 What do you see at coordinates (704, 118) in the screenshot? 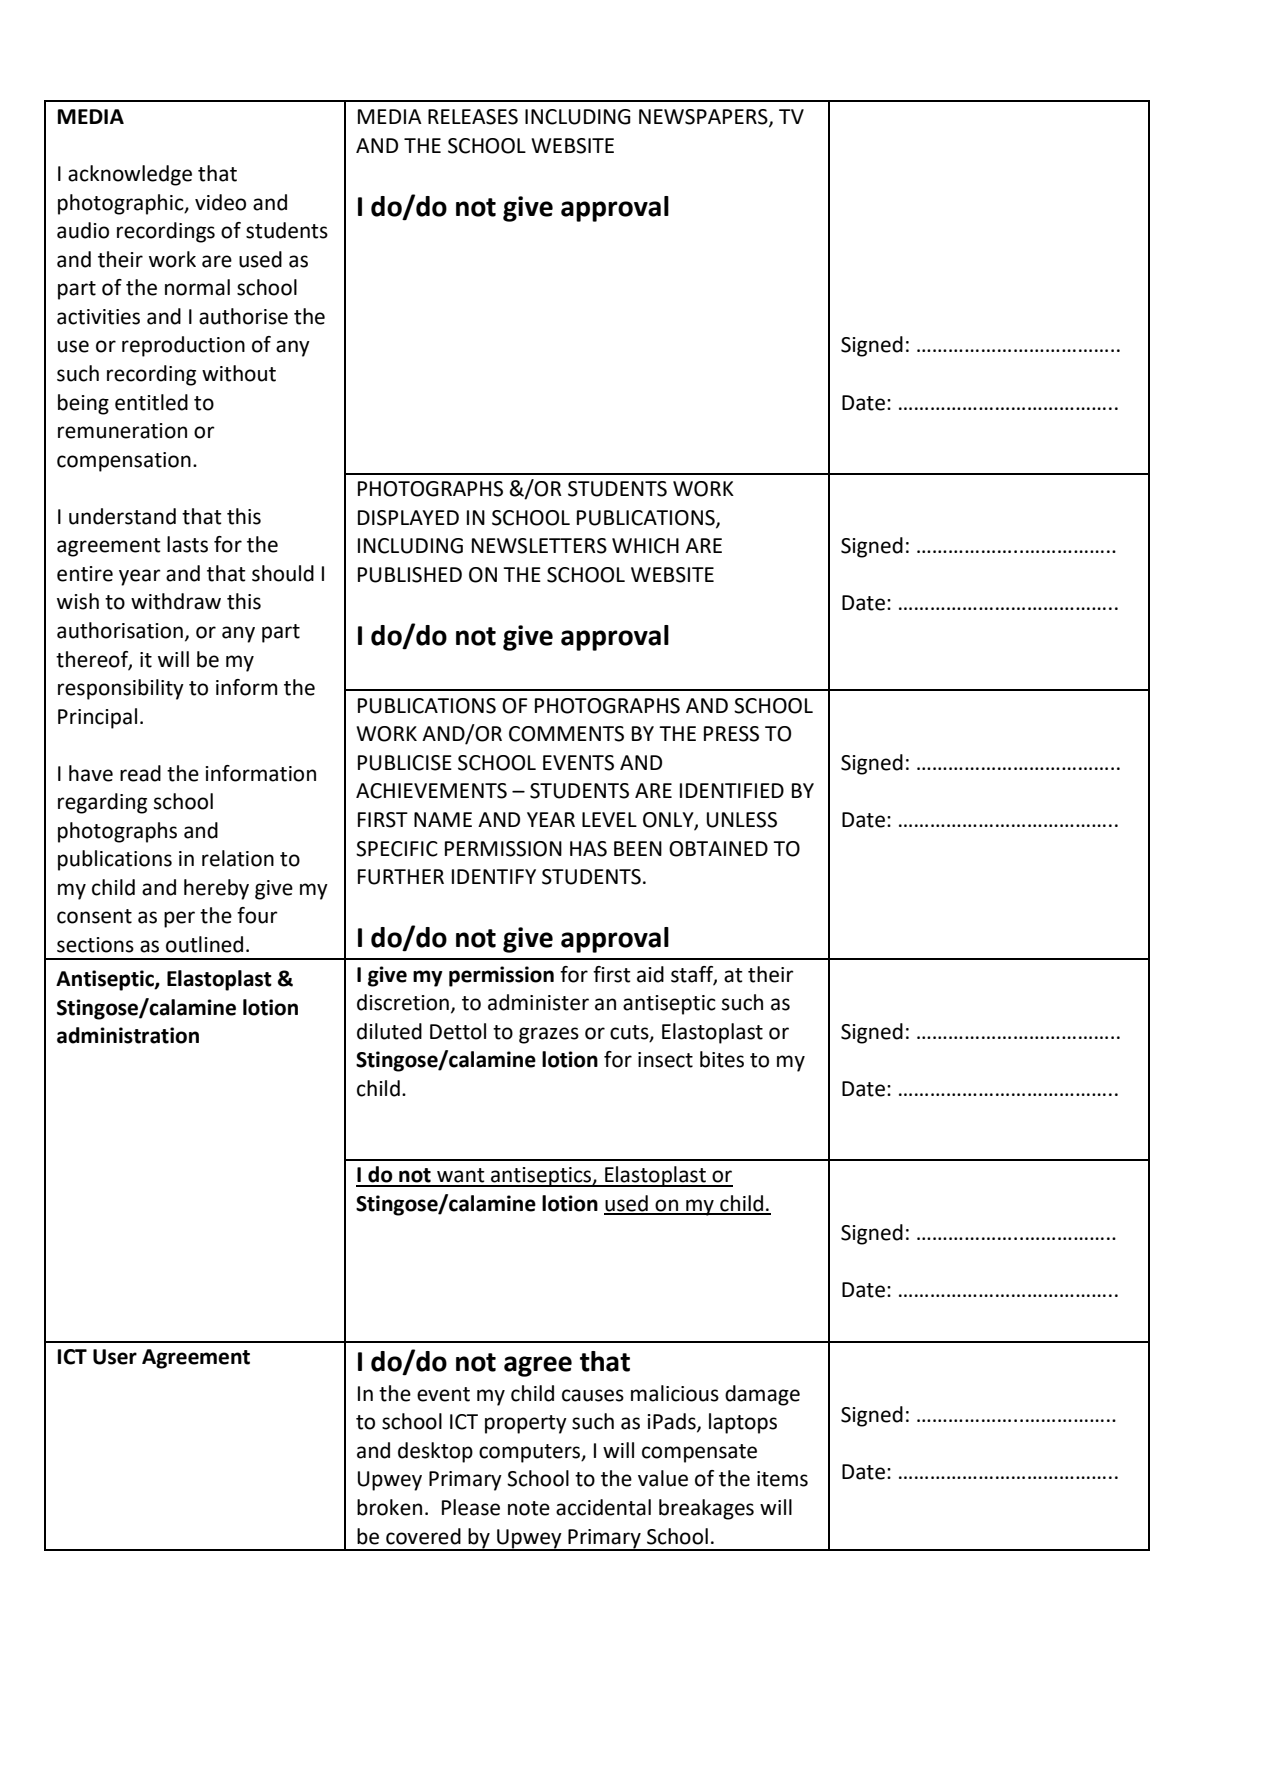
I see `NEWSPAPERS` at bounding box center [704, 118].
